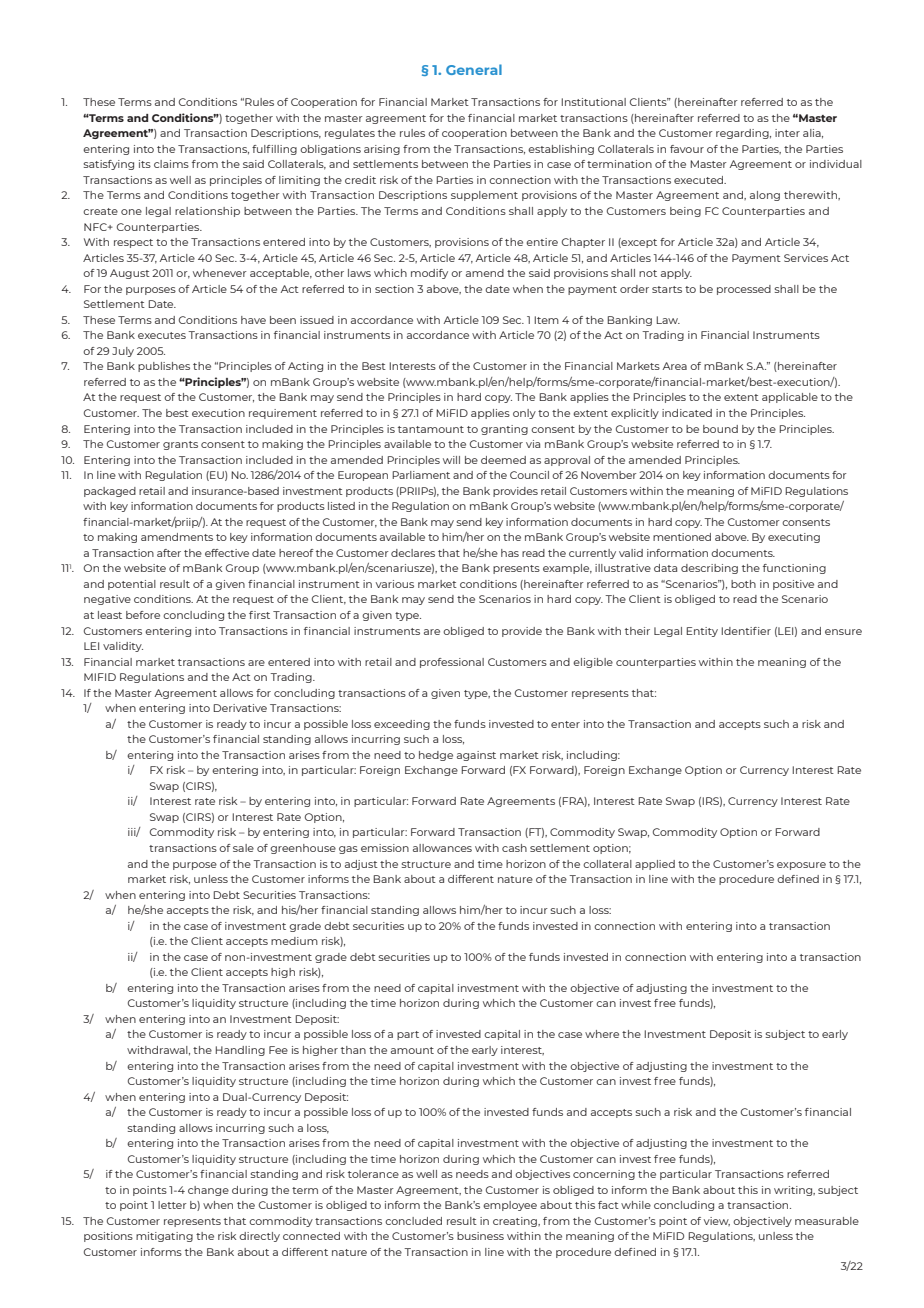 The width and height of the image is (924, 1308). What do you see at coordinates (474, 69) in the image?
I see `General` at bounding box center [474, 69].
